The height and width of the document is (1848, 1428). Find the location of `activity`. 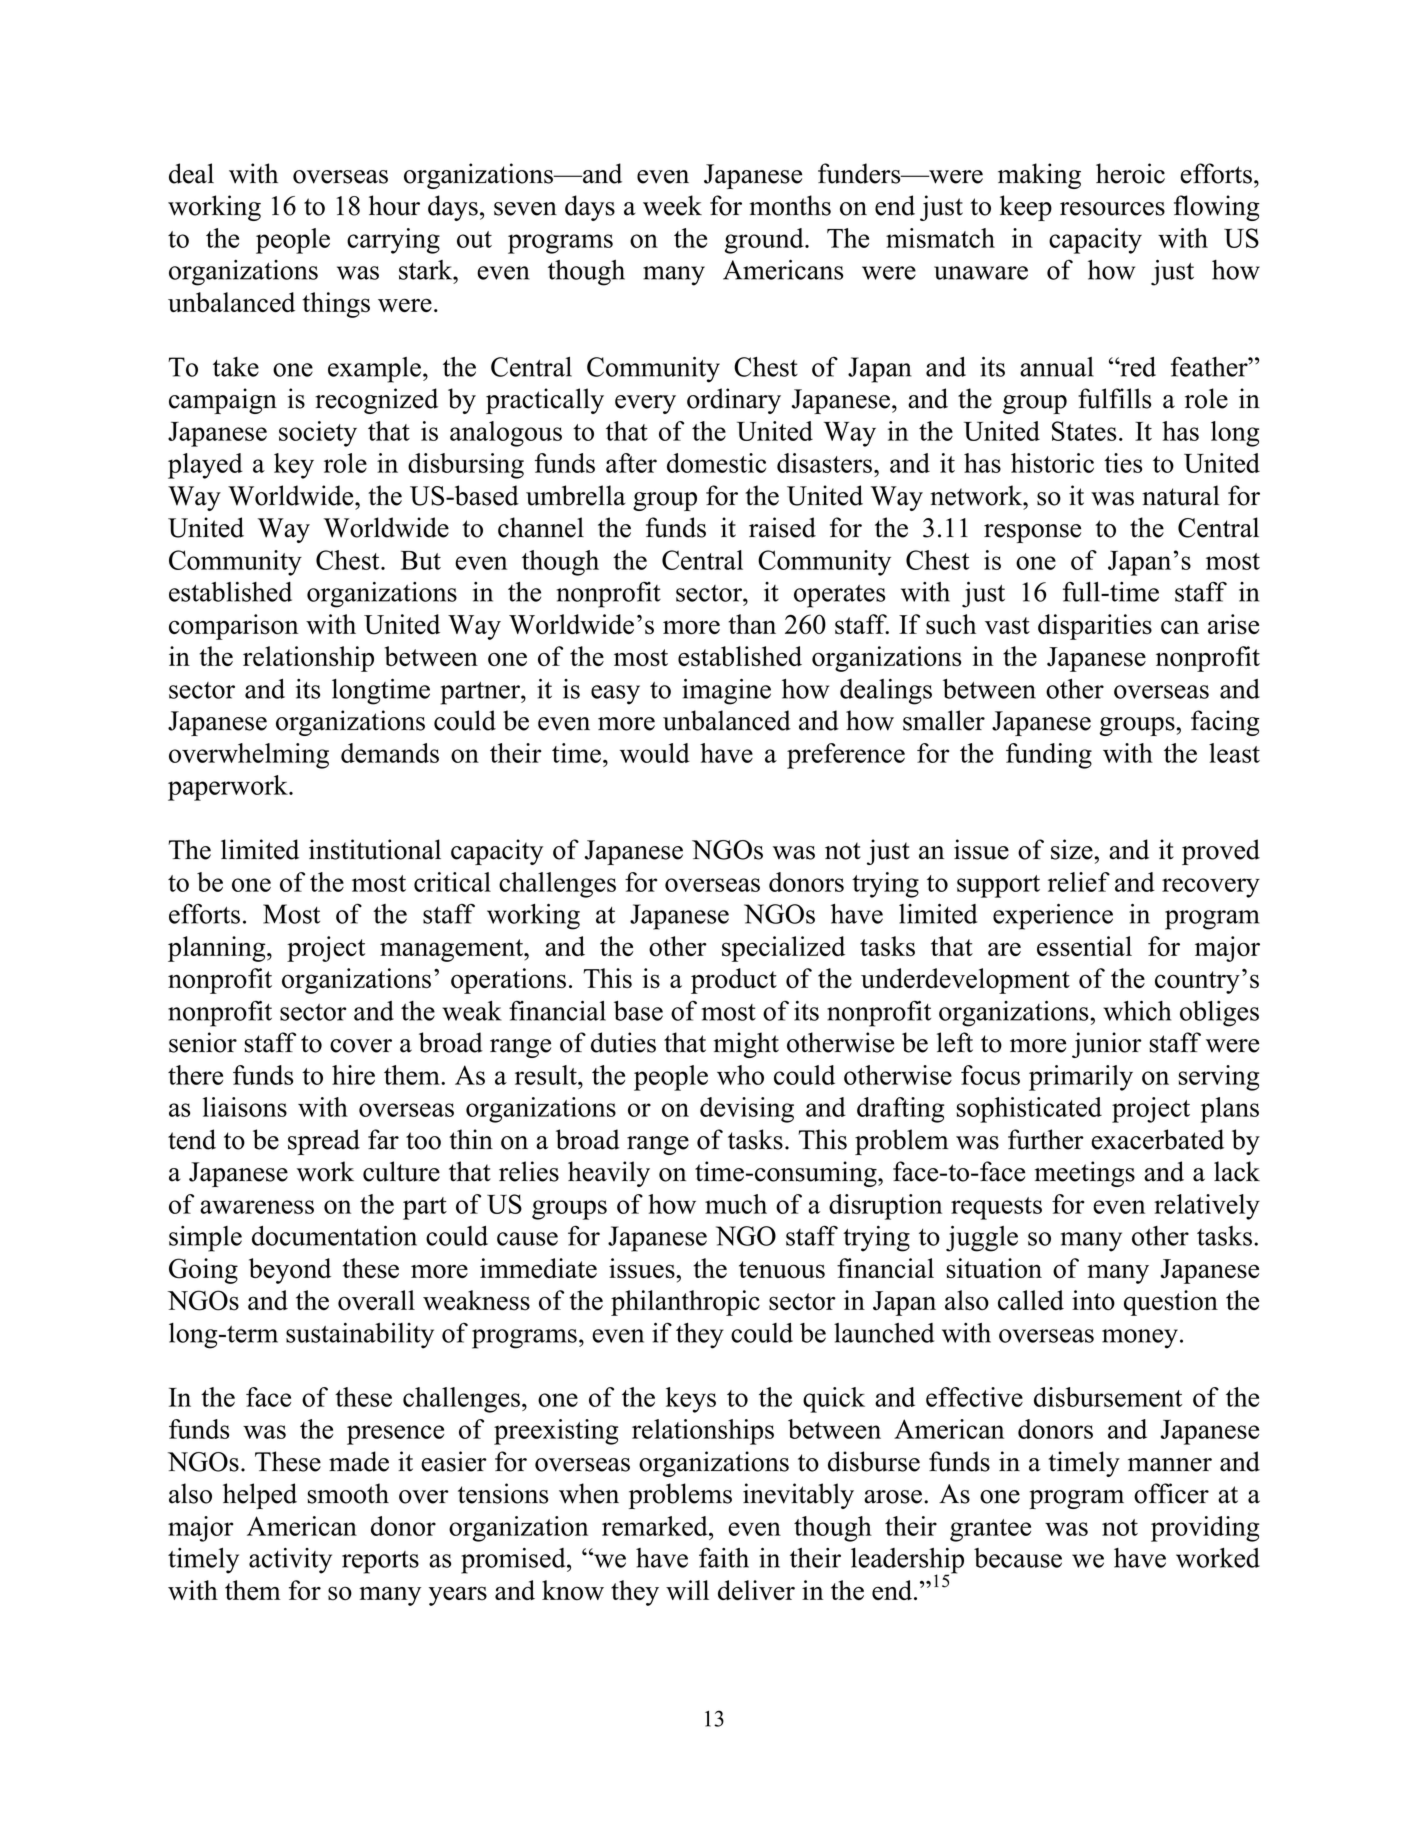

activity is located at coordinates (290, 1561).
